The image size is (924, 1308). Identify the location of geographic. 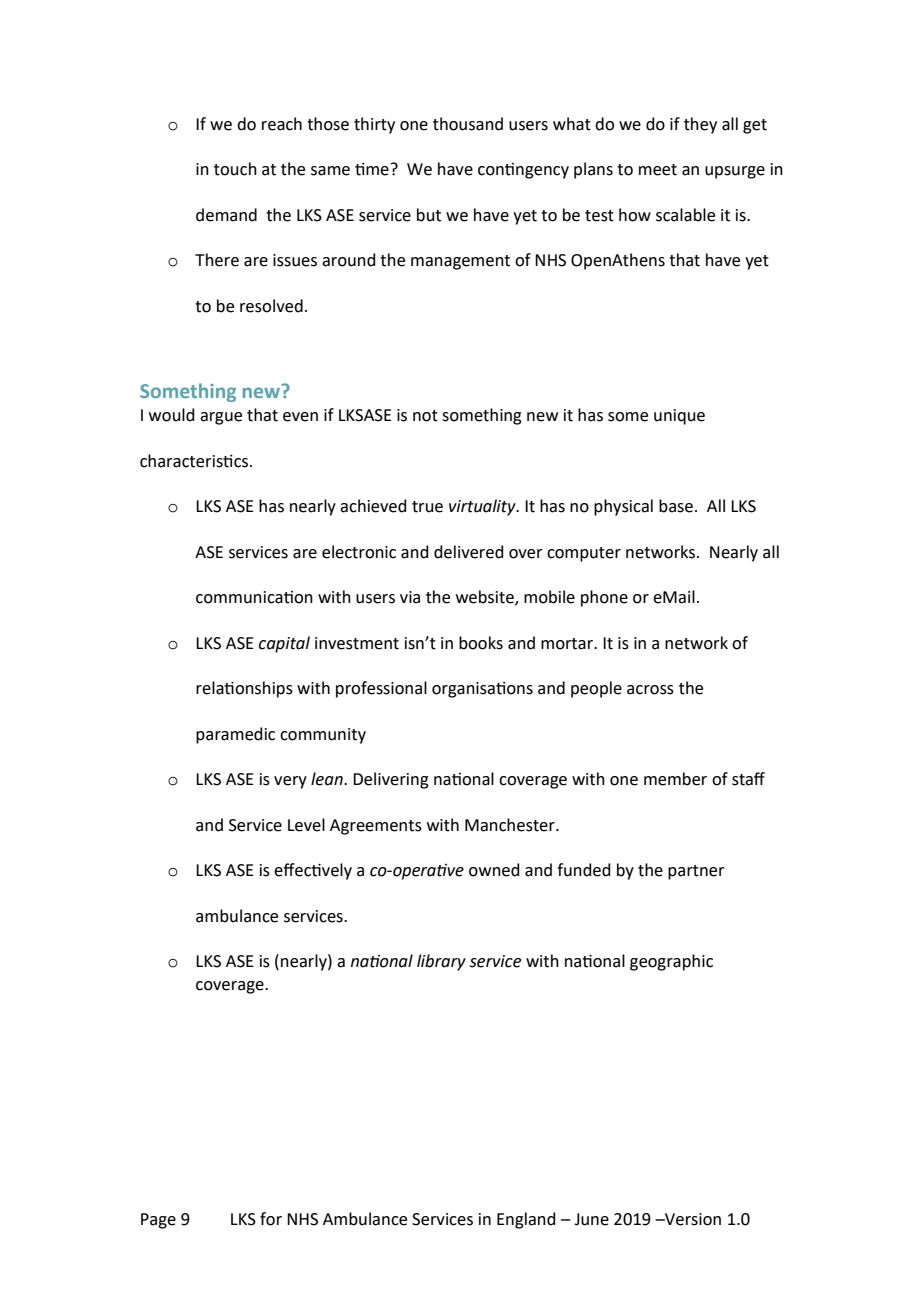
(671, 962).
